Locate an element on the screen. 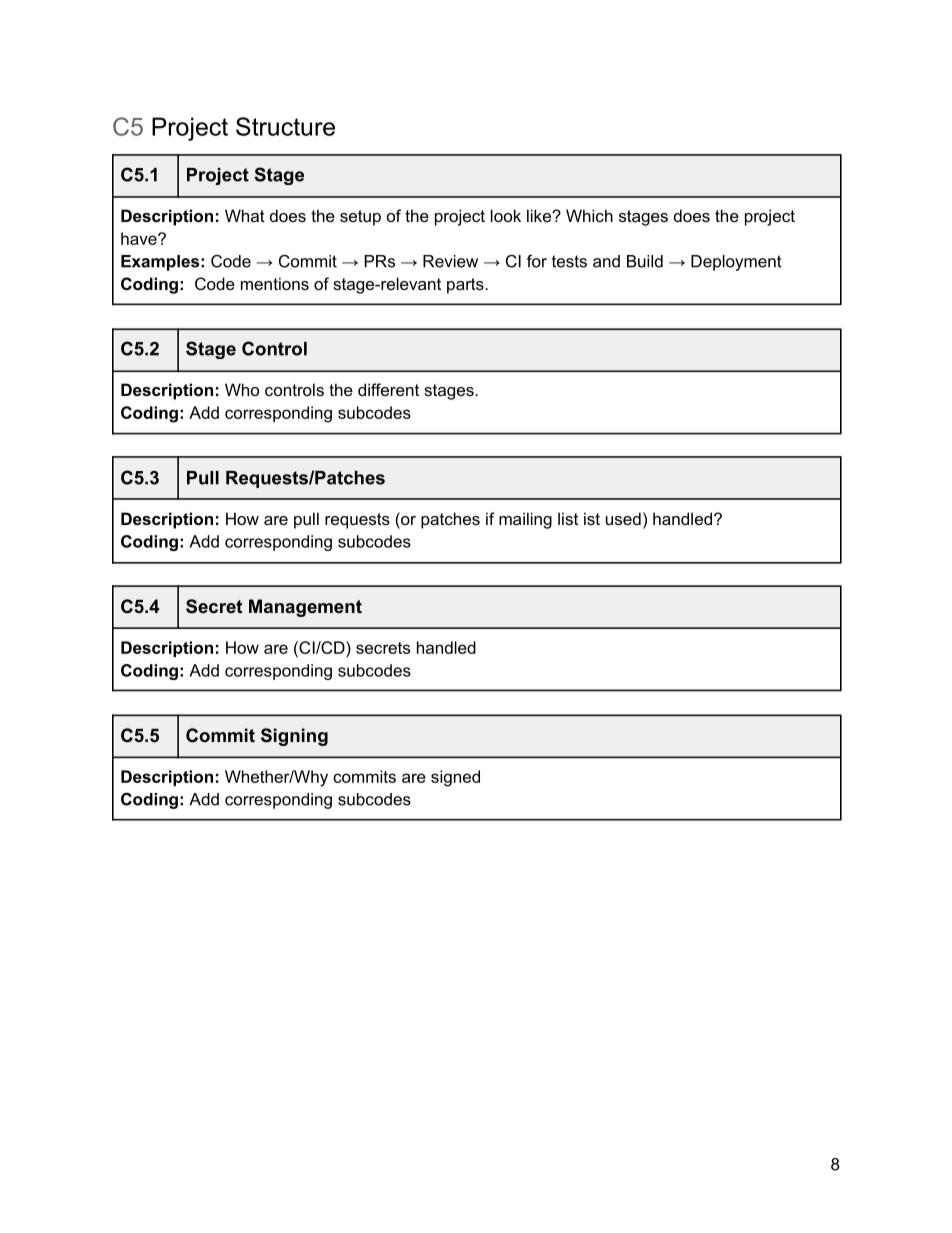  used is located at coordinates (623, 518).
